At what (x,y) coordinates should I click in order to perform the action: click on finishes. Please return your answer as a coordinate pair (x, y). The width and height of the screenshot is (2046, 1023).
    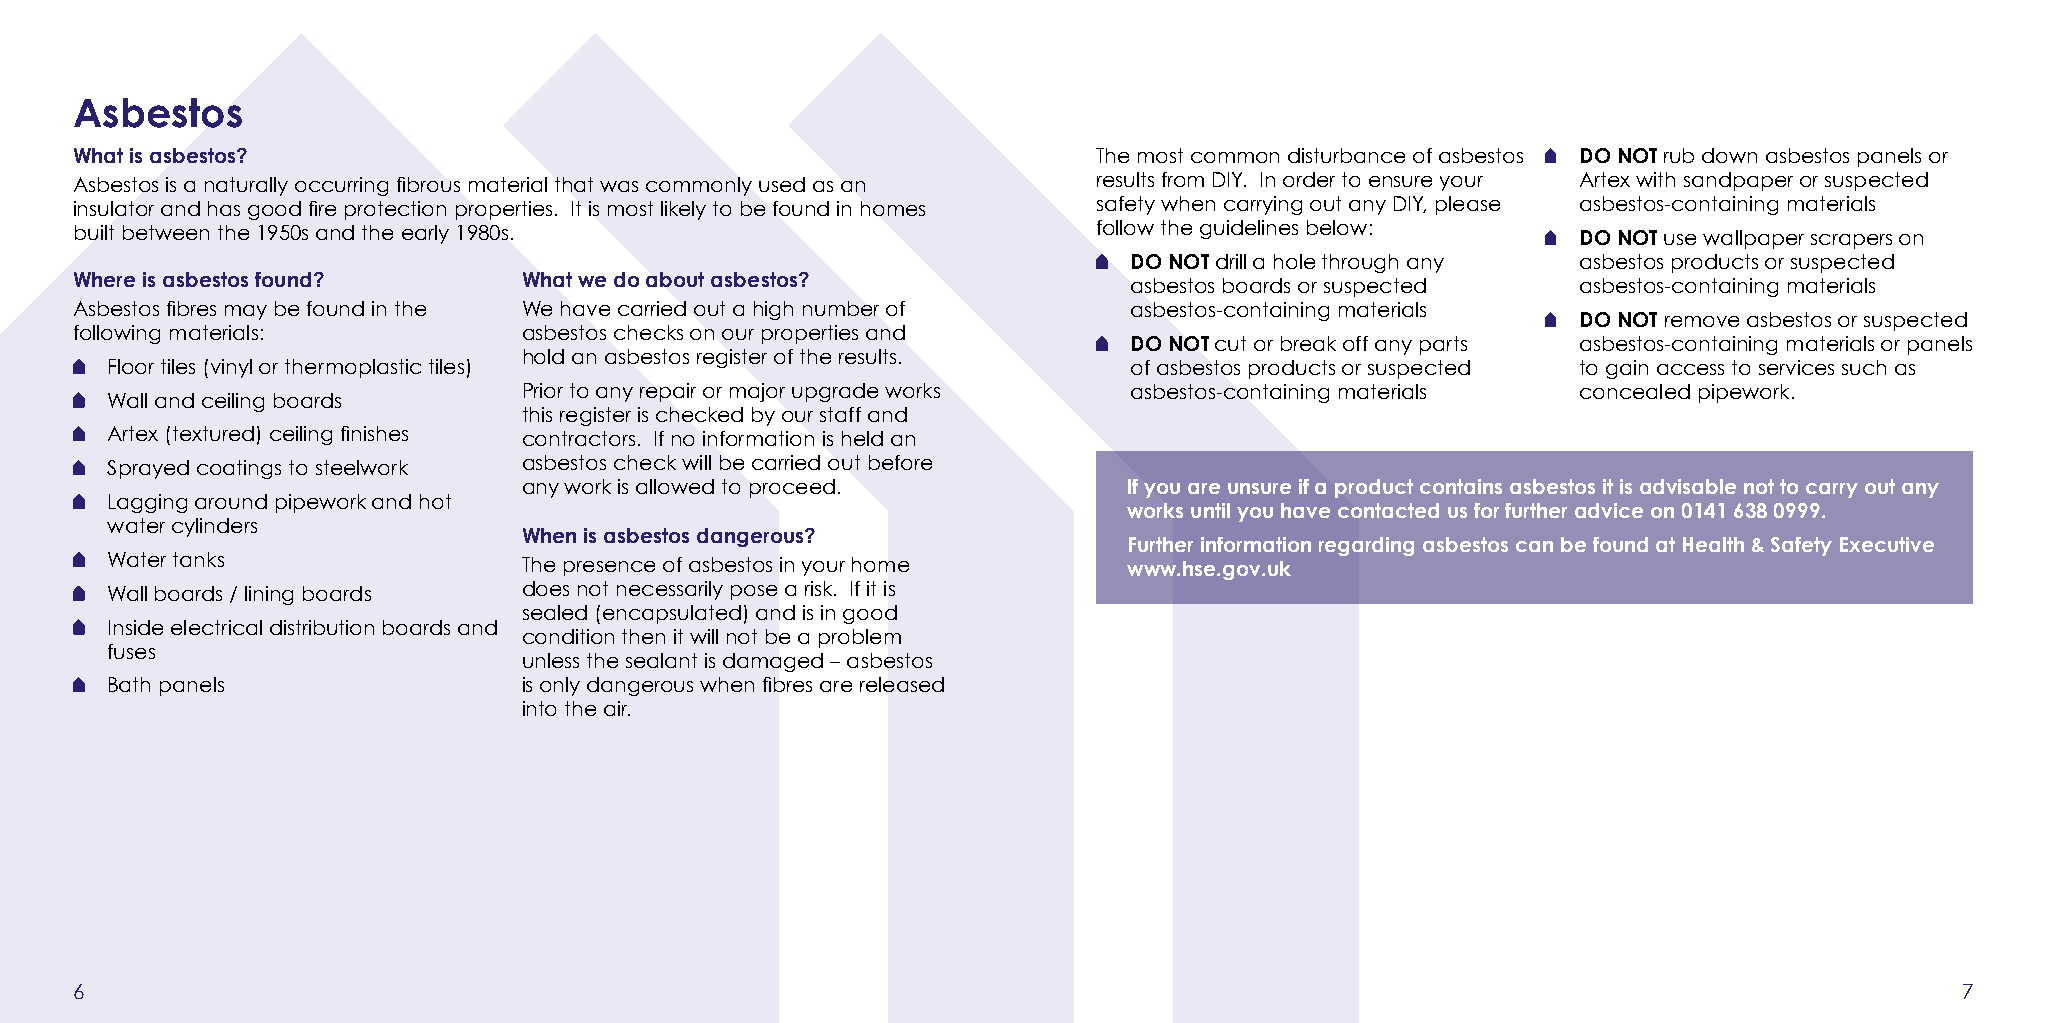
    Looking at the image, I should click on (374, 433).
